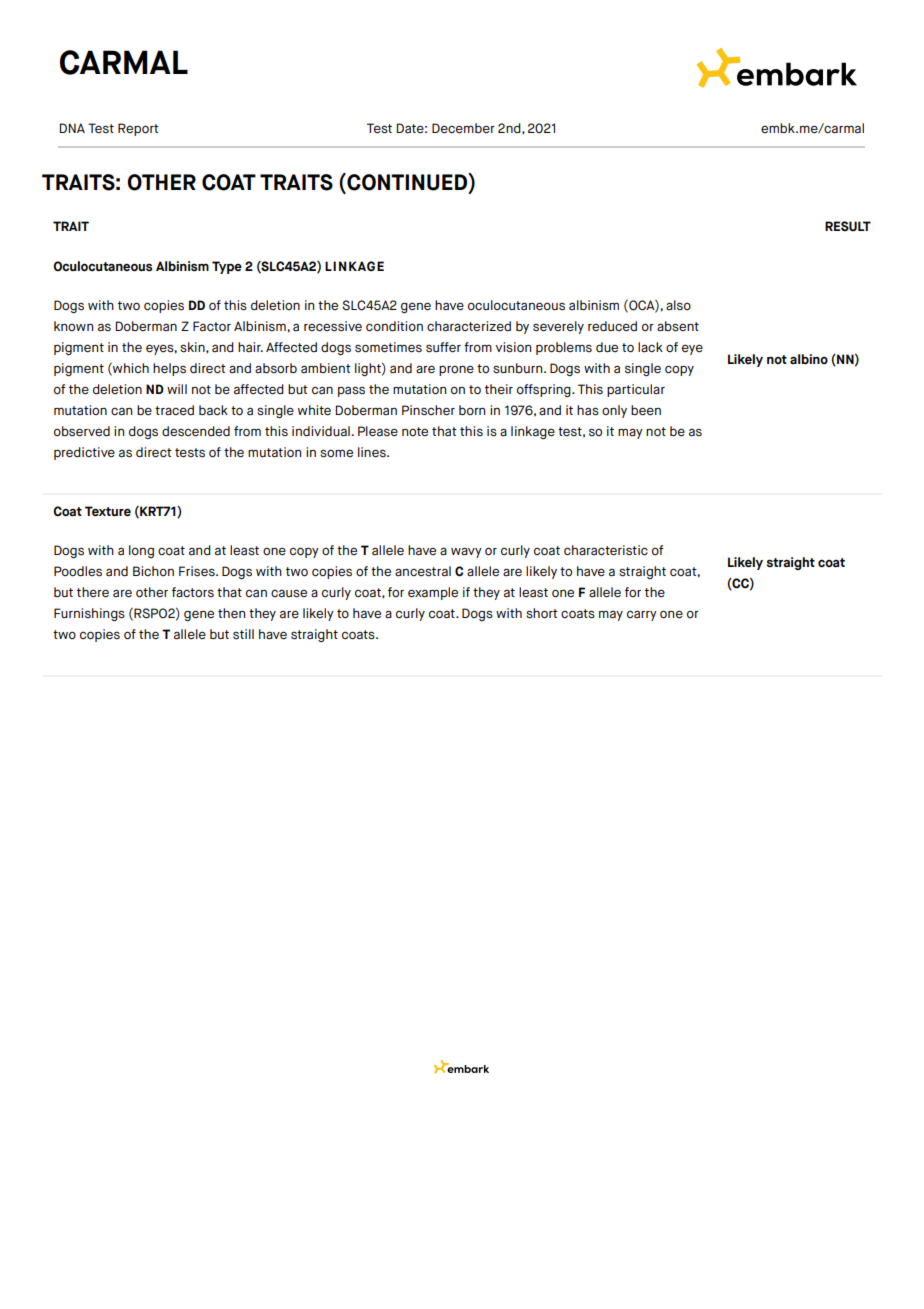 This document has height=1309, width=924. I want to click on predictive, so click(84, 453).
